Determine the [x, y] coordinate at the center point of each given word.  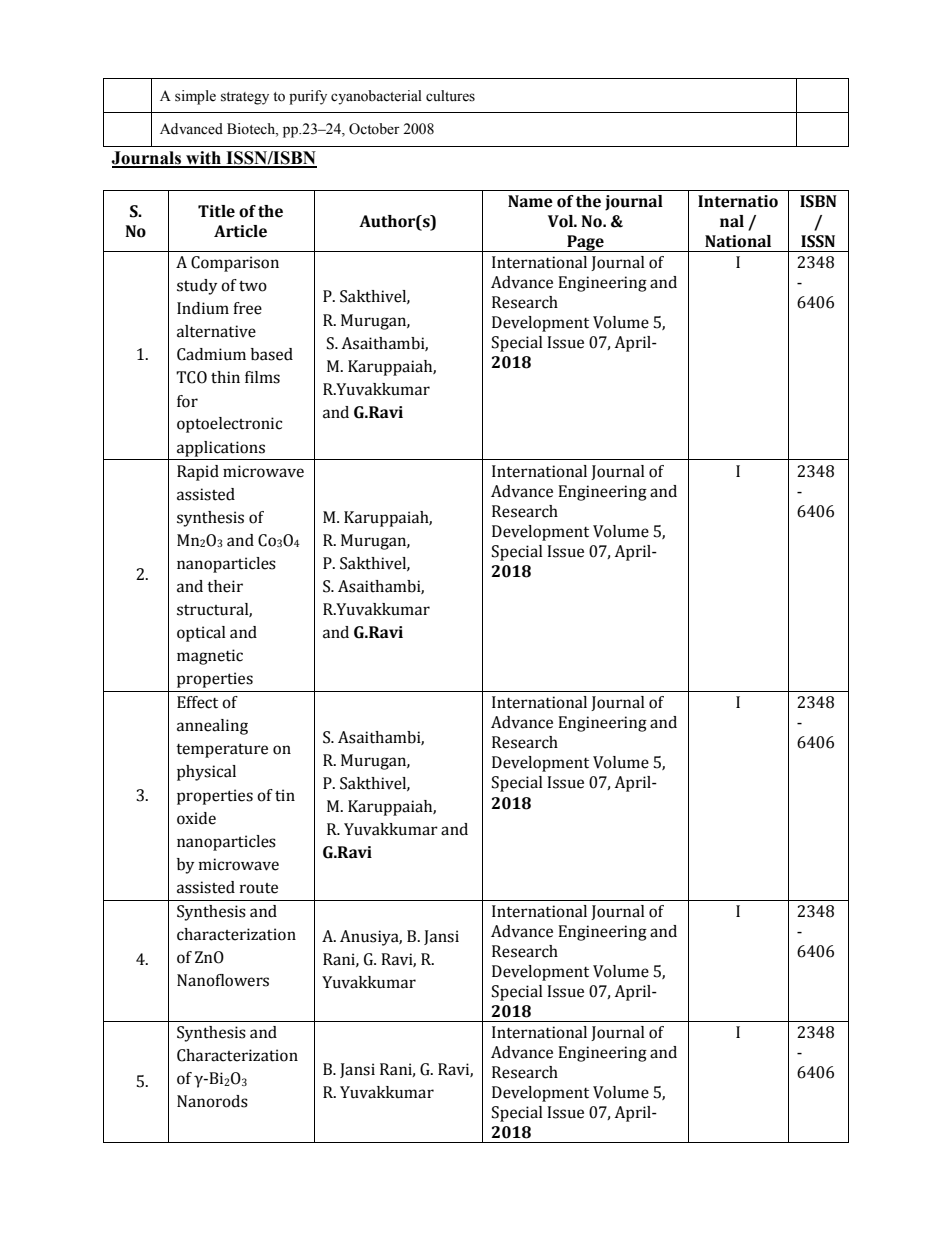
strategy [245, 98]
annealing [212, 727]
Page [585, 243]
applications [221, 449]
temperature [222, 751]
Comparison [235, 264]
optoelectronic [229, 425]
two [253, 286]
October [374, 129]
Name [530, 201]
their [225, 586]
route [259, 888]
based [272, 354]
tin [285, 795]
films [262, 377]
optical [201, 634]
